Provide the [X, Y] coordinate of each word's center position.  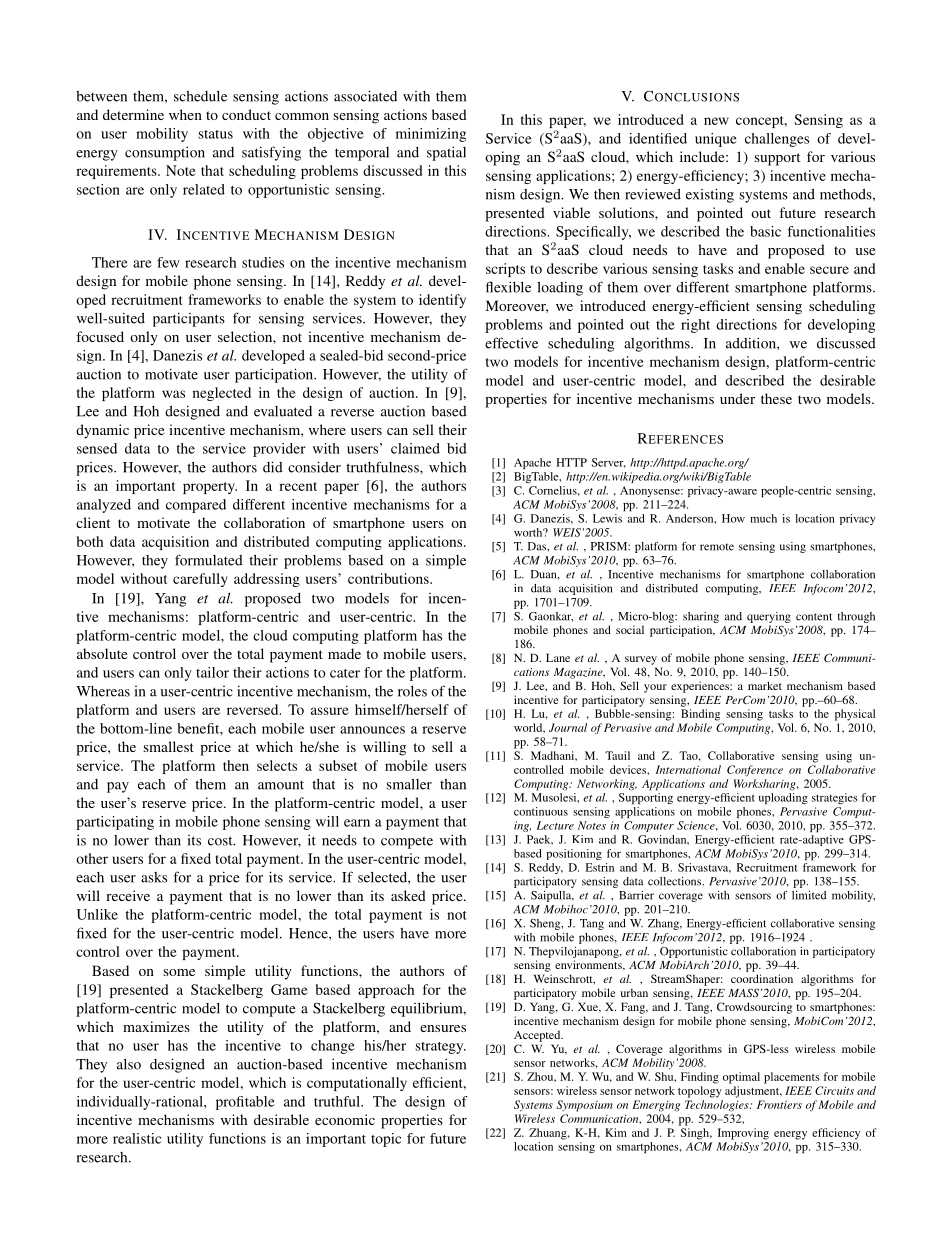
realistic [137, 1138]
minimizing [431, 135]
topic [386, 1140]
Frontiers [779, 1104]
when [185, 114]
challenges [777, 140]
